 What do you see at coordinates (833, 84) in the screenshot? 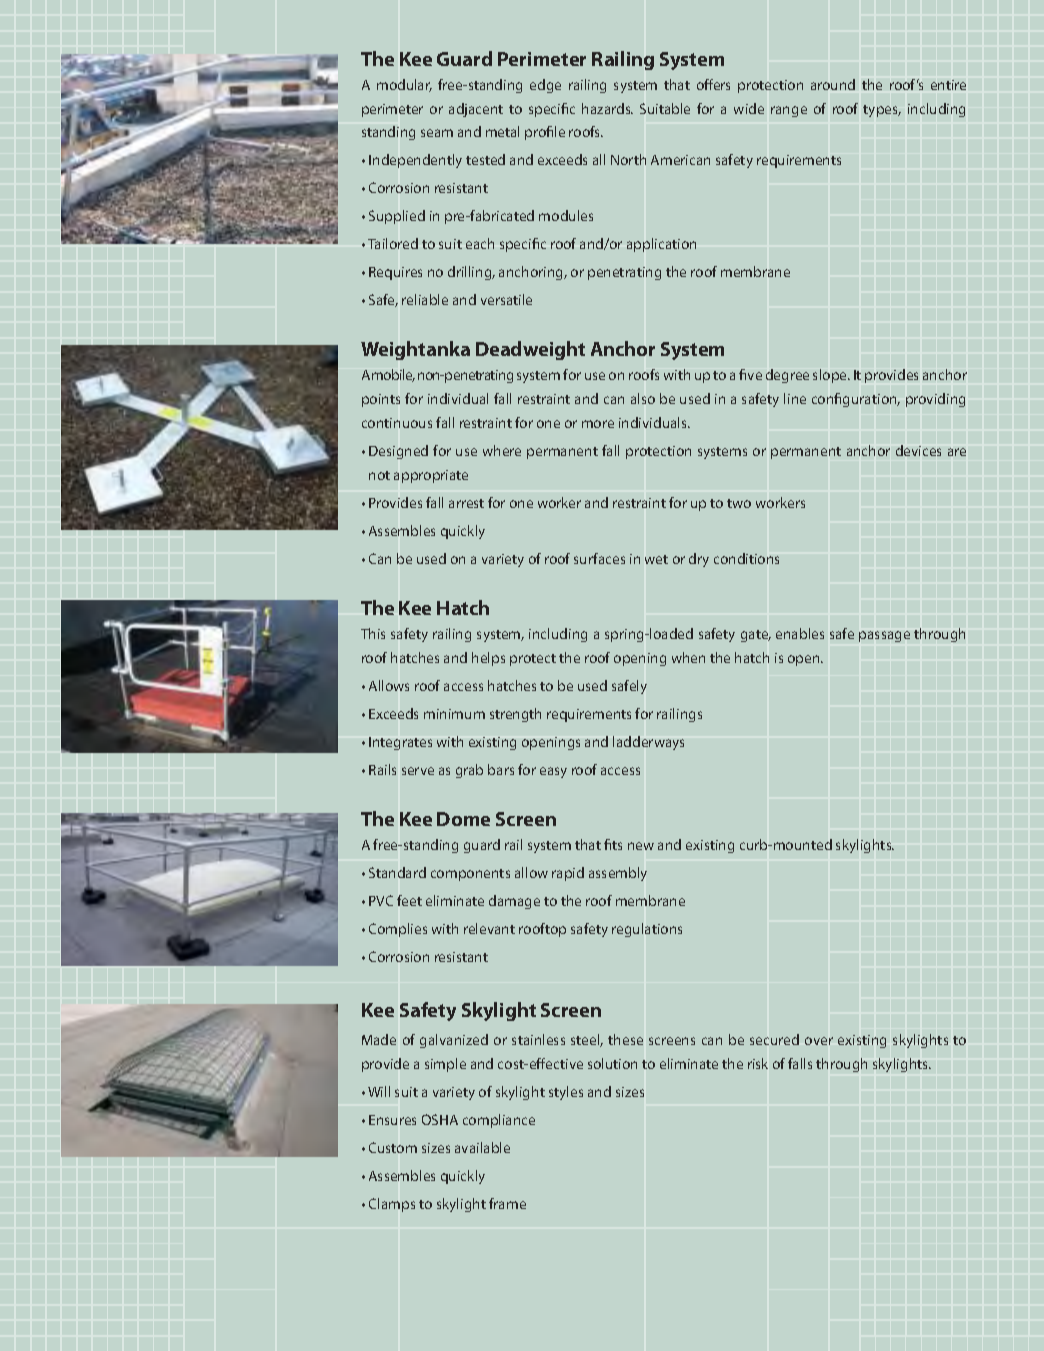
I see `around` at bounding box center [833, 84].
